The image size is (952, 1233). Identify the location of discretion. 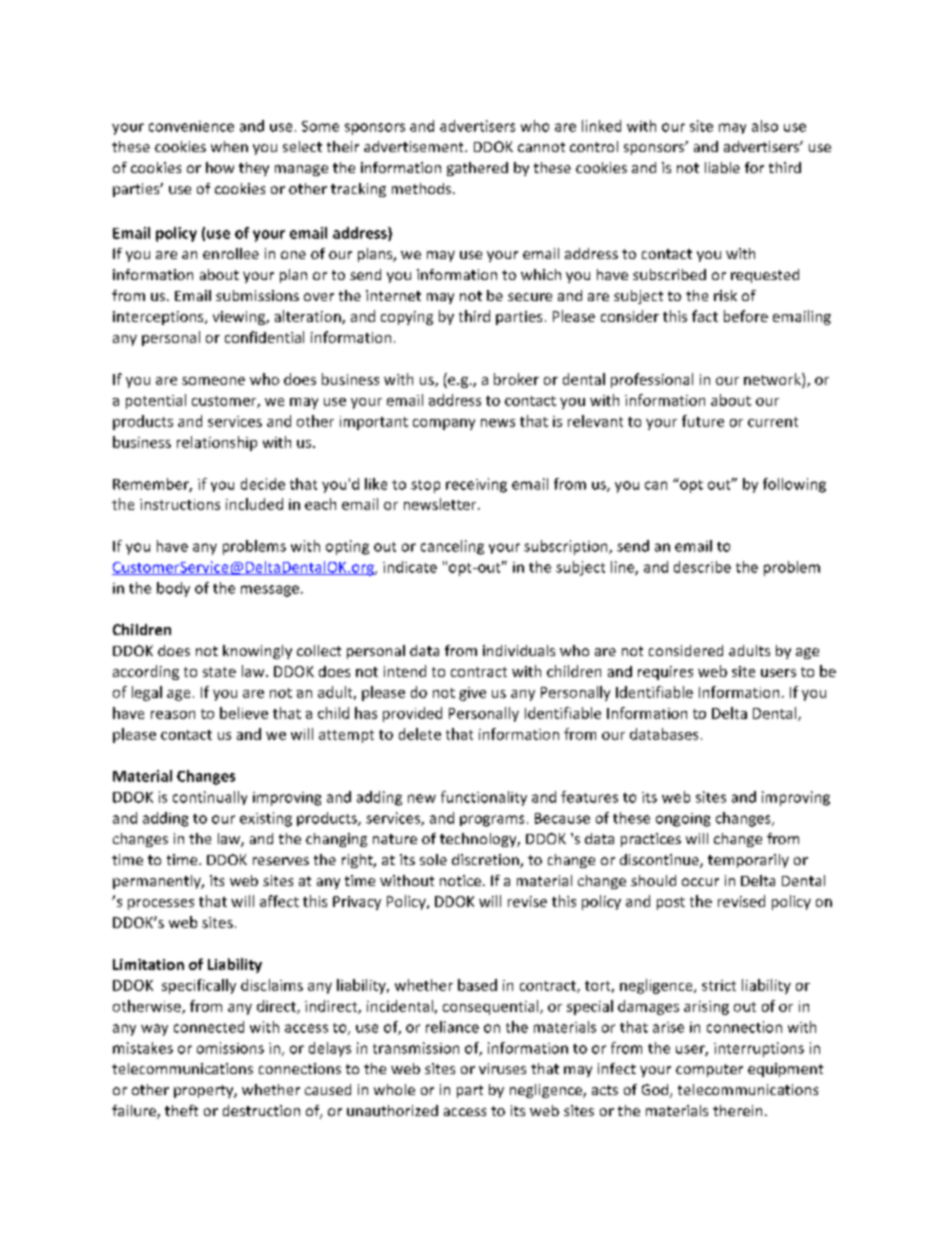
(486, 861).
